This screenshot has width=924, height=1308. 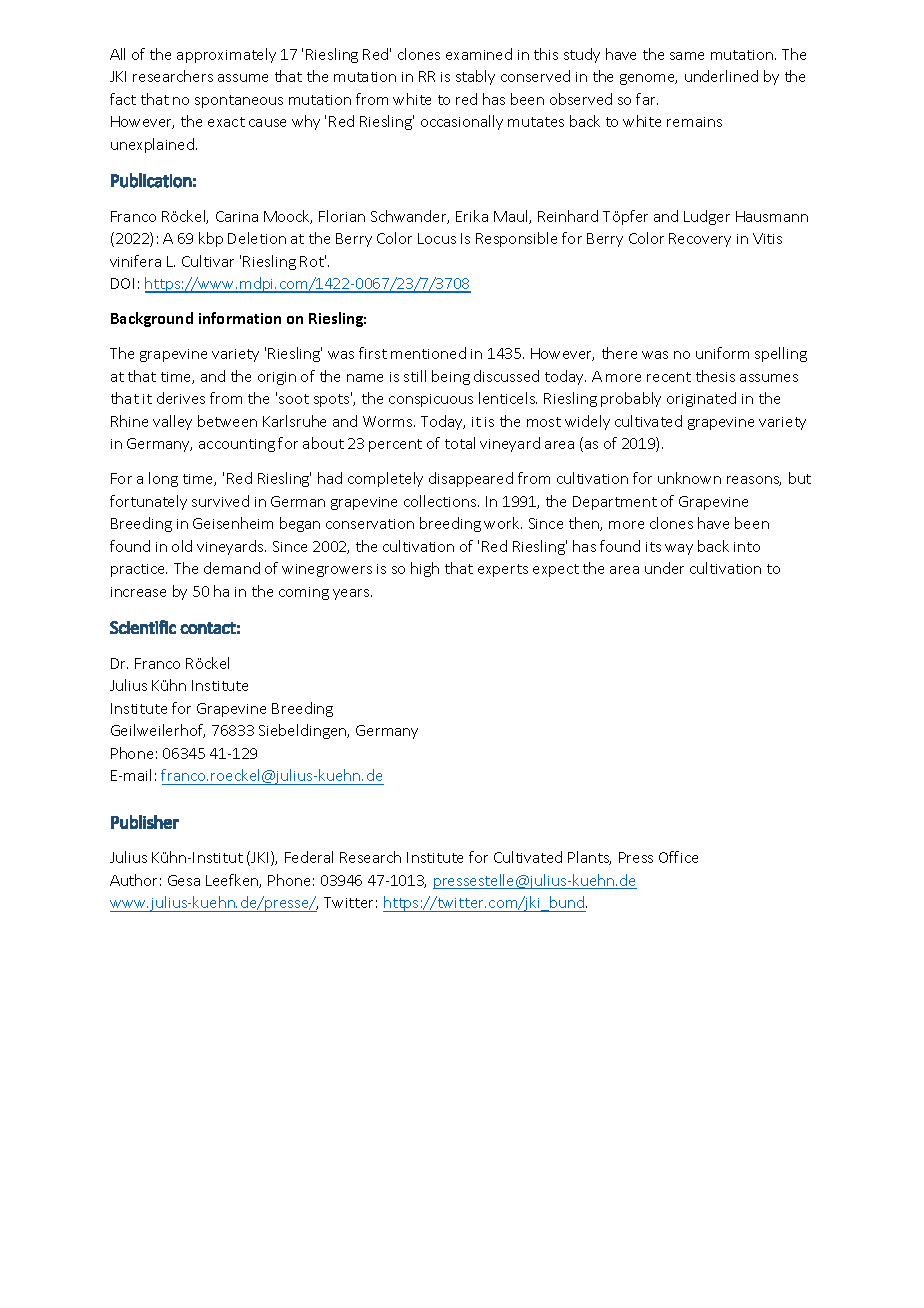 What do you see at coordinates (145, 822) in the screenshot?
I see `Publisher` at bounding box center [145, 822].
